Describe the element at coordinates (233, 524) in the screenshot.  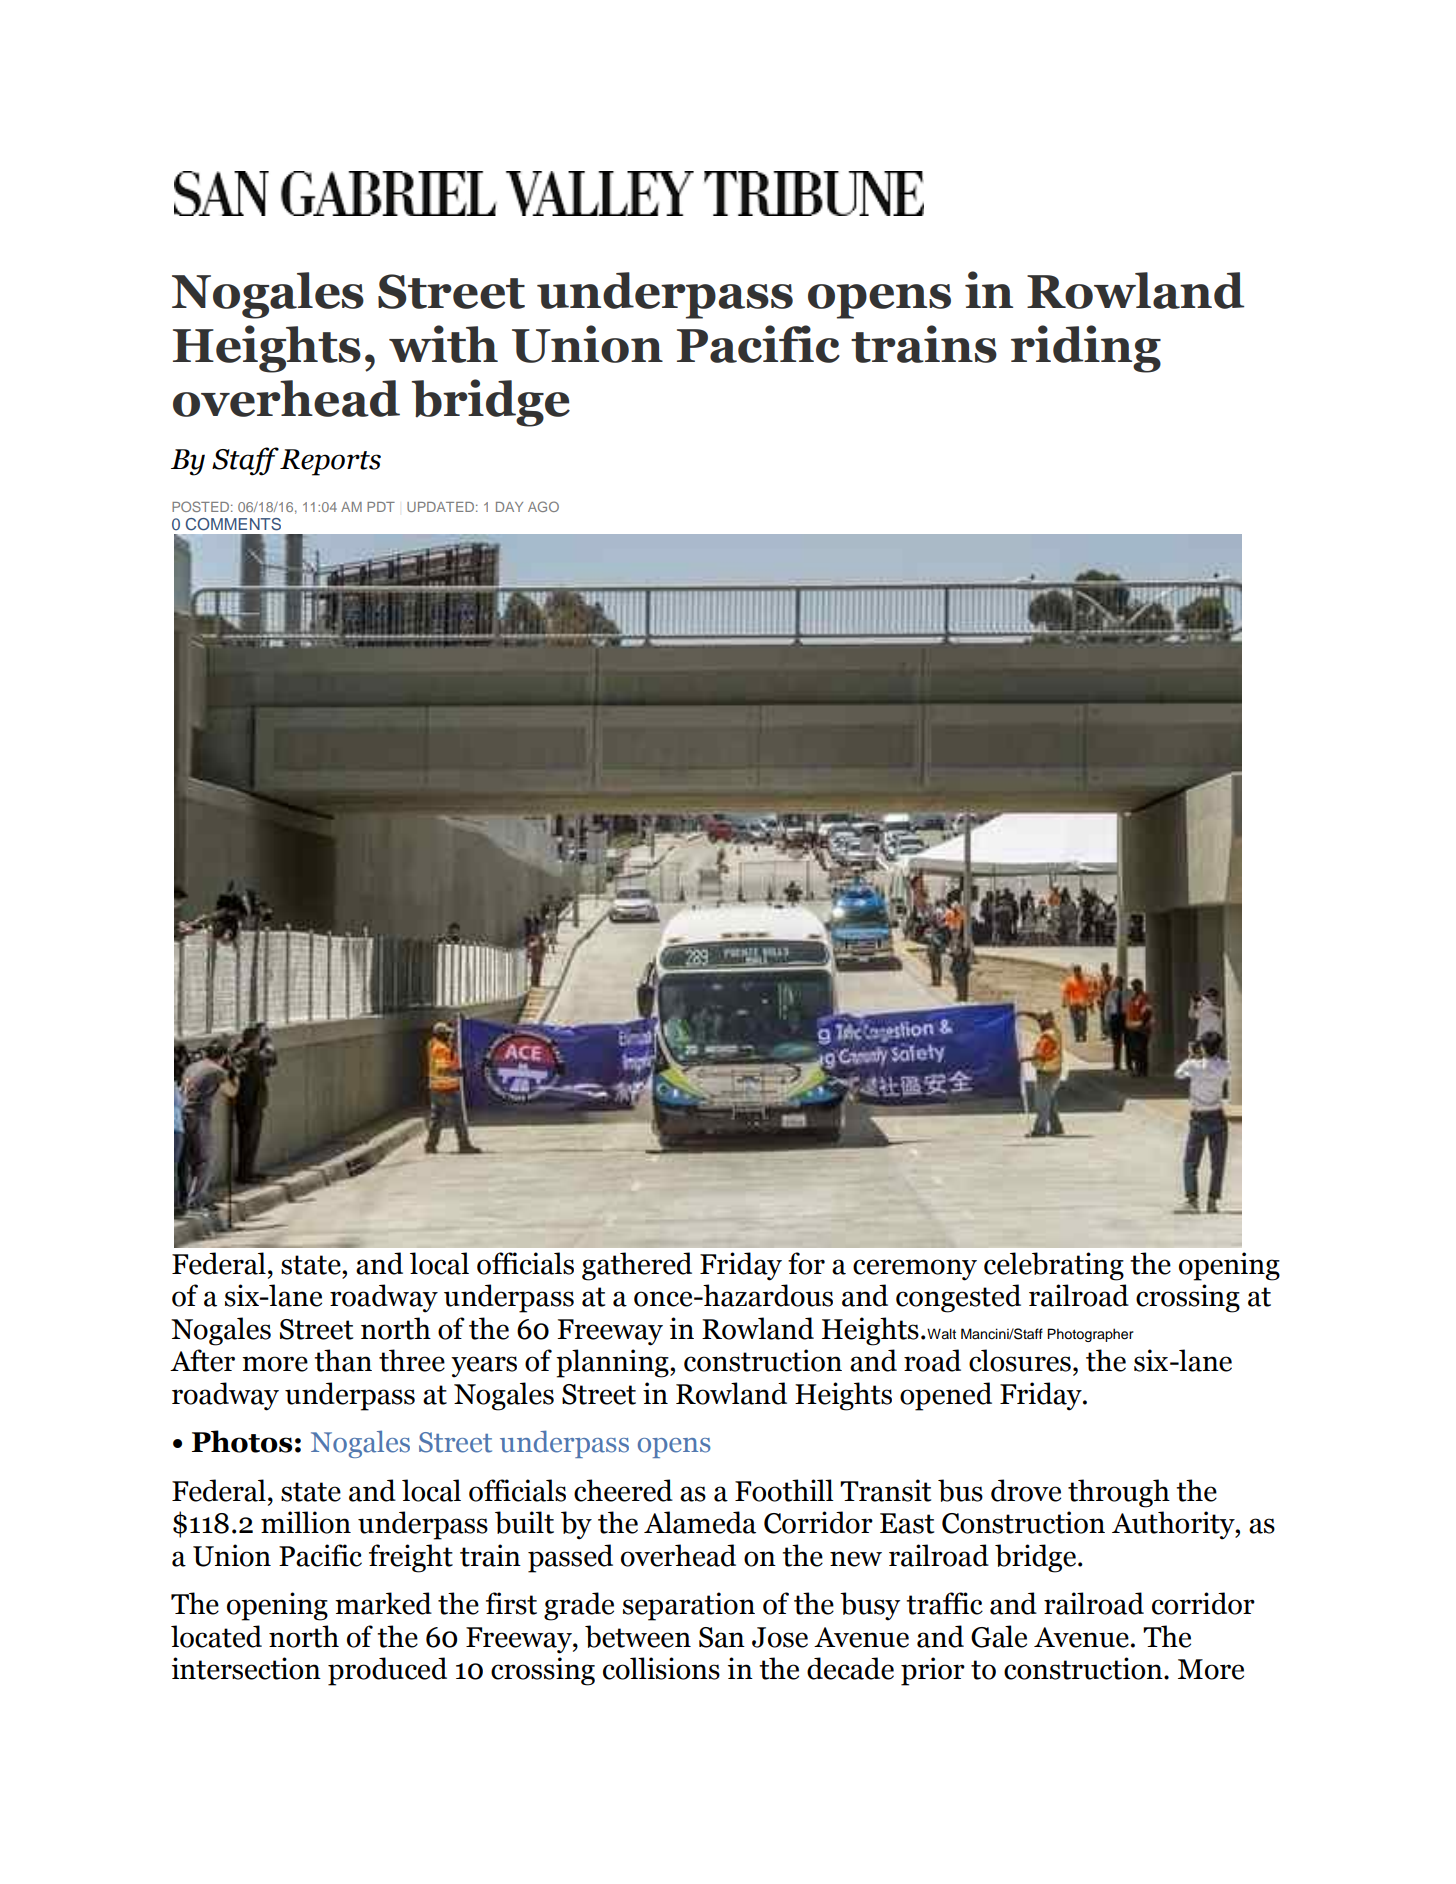
I see `COMMENTS` at that location.
